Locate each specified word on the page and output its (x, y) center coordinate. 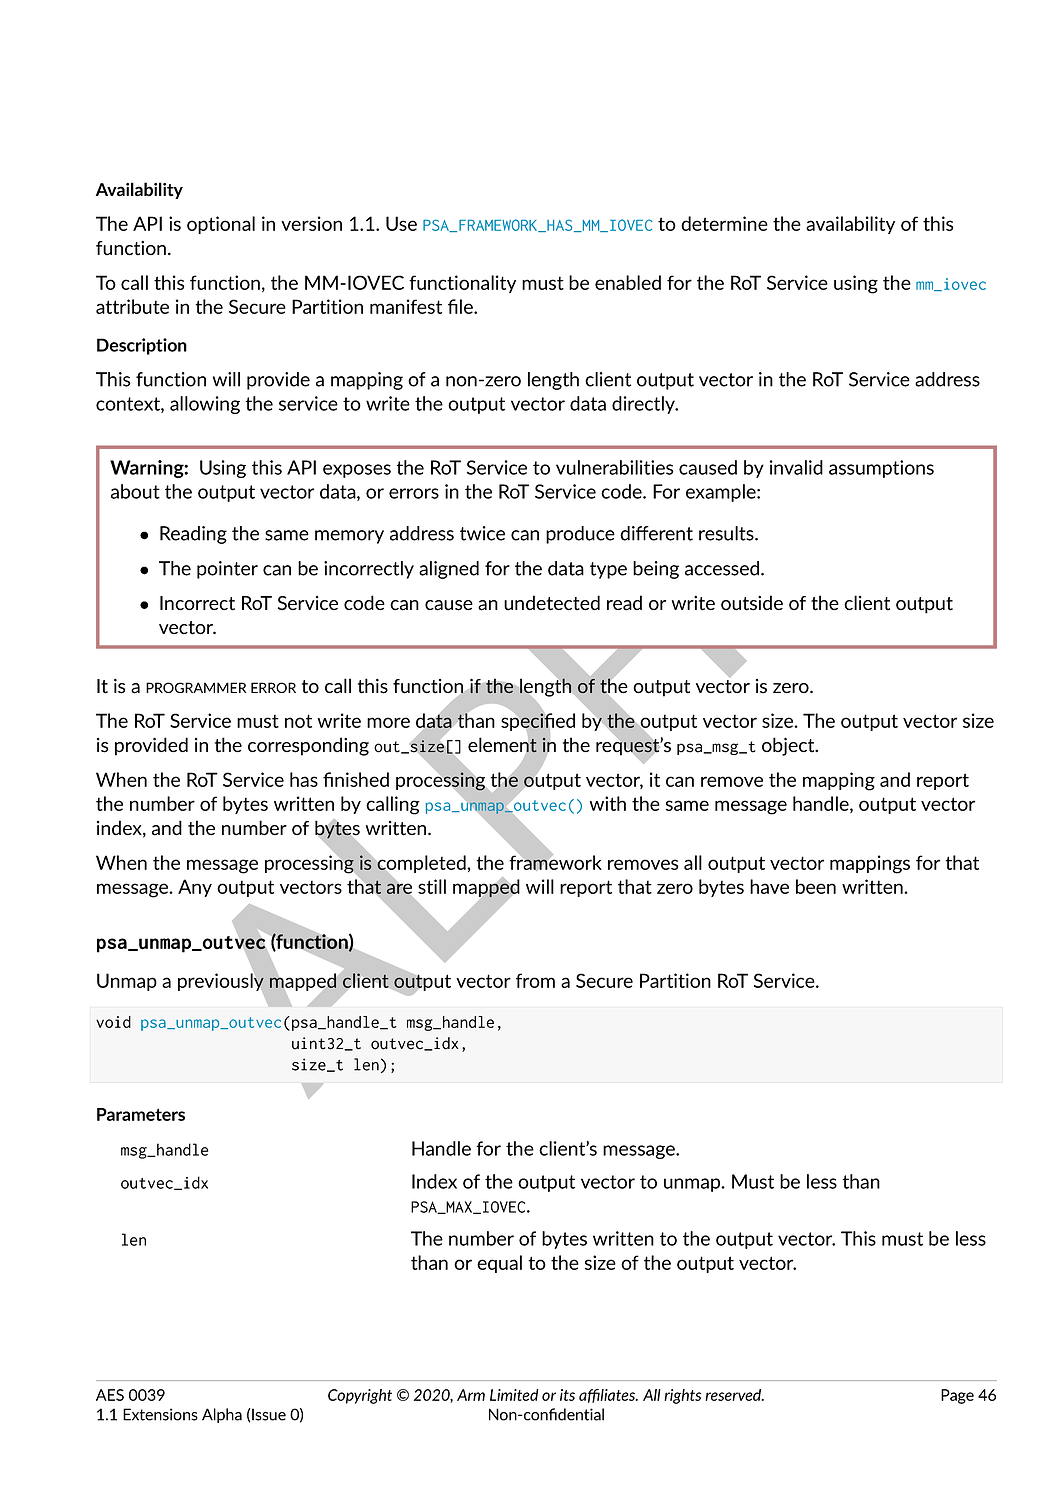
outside (752, 603)
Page (957, 1396)
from (535, 980)
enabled (628, 282)
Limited (514, 1395)
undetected (552, 603)
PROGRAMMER (196, 687)
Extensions (160, 1414)
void (113, 1022)
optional (221, 225)
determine (724, 223)
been (816, 886)
